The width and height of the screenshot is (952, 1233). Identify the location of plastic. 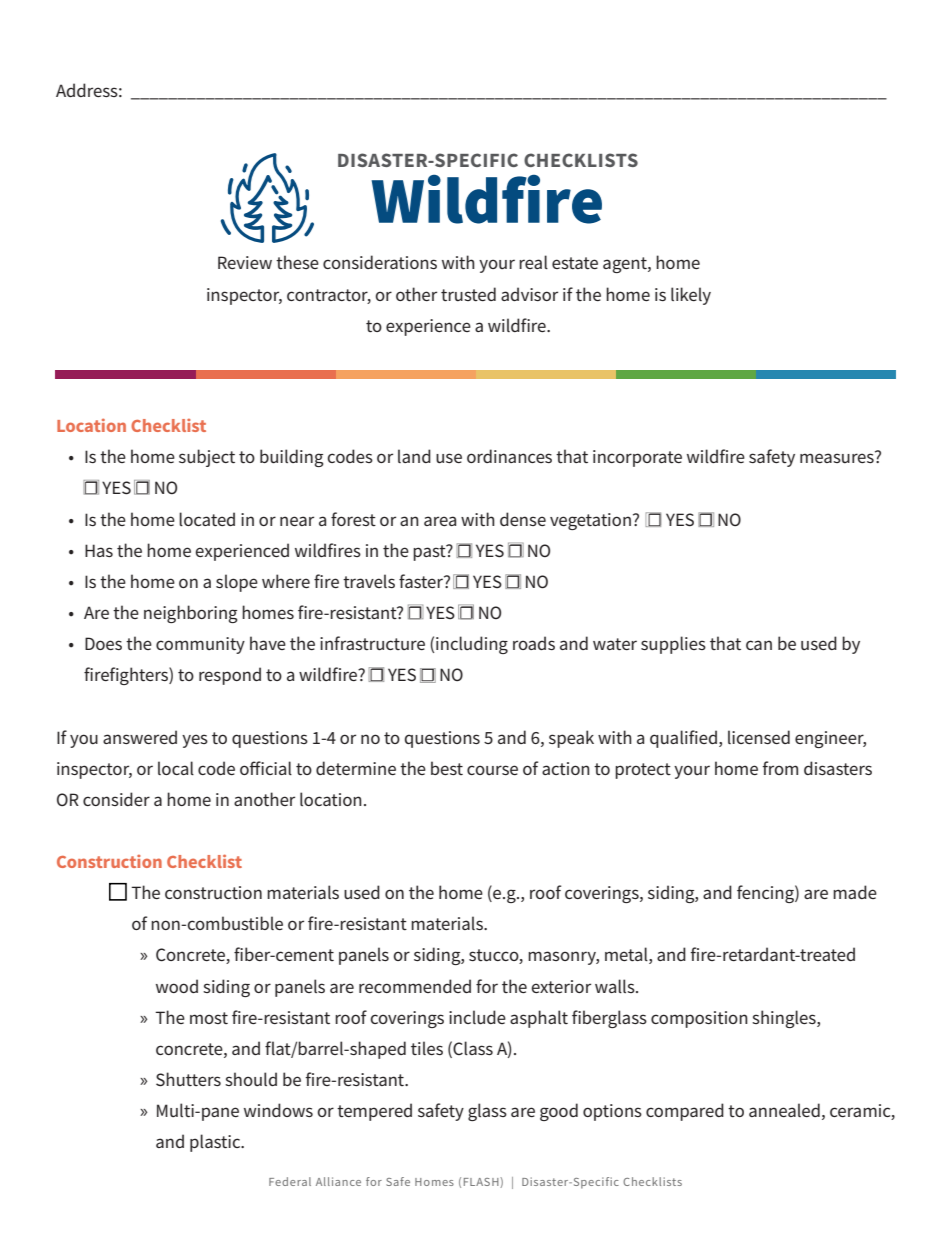
(216, 1143).
